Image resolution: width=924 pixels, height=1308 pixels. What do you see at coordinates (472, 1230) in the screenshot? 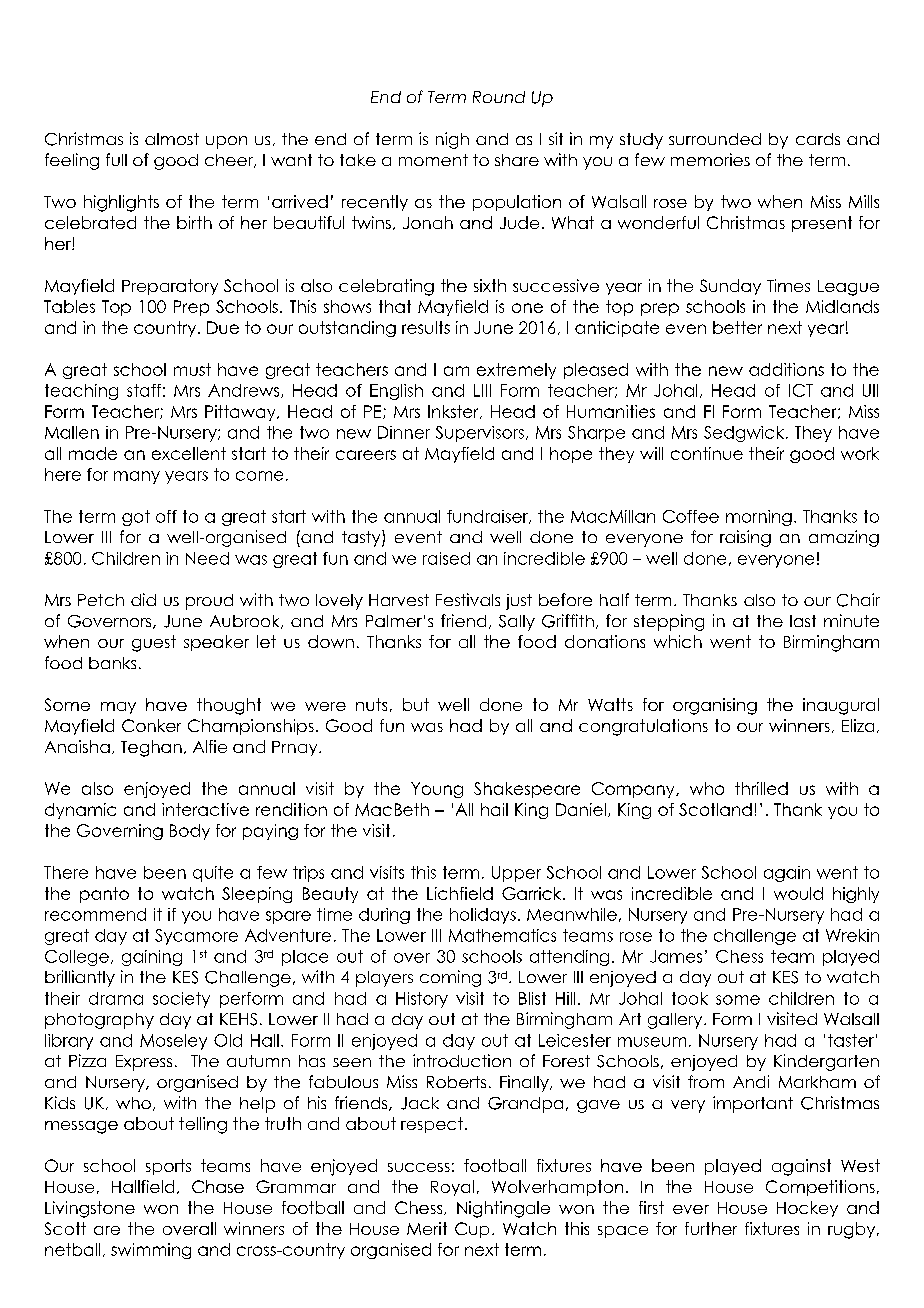
I see `Cup` at bounding box center [472, 1230].
